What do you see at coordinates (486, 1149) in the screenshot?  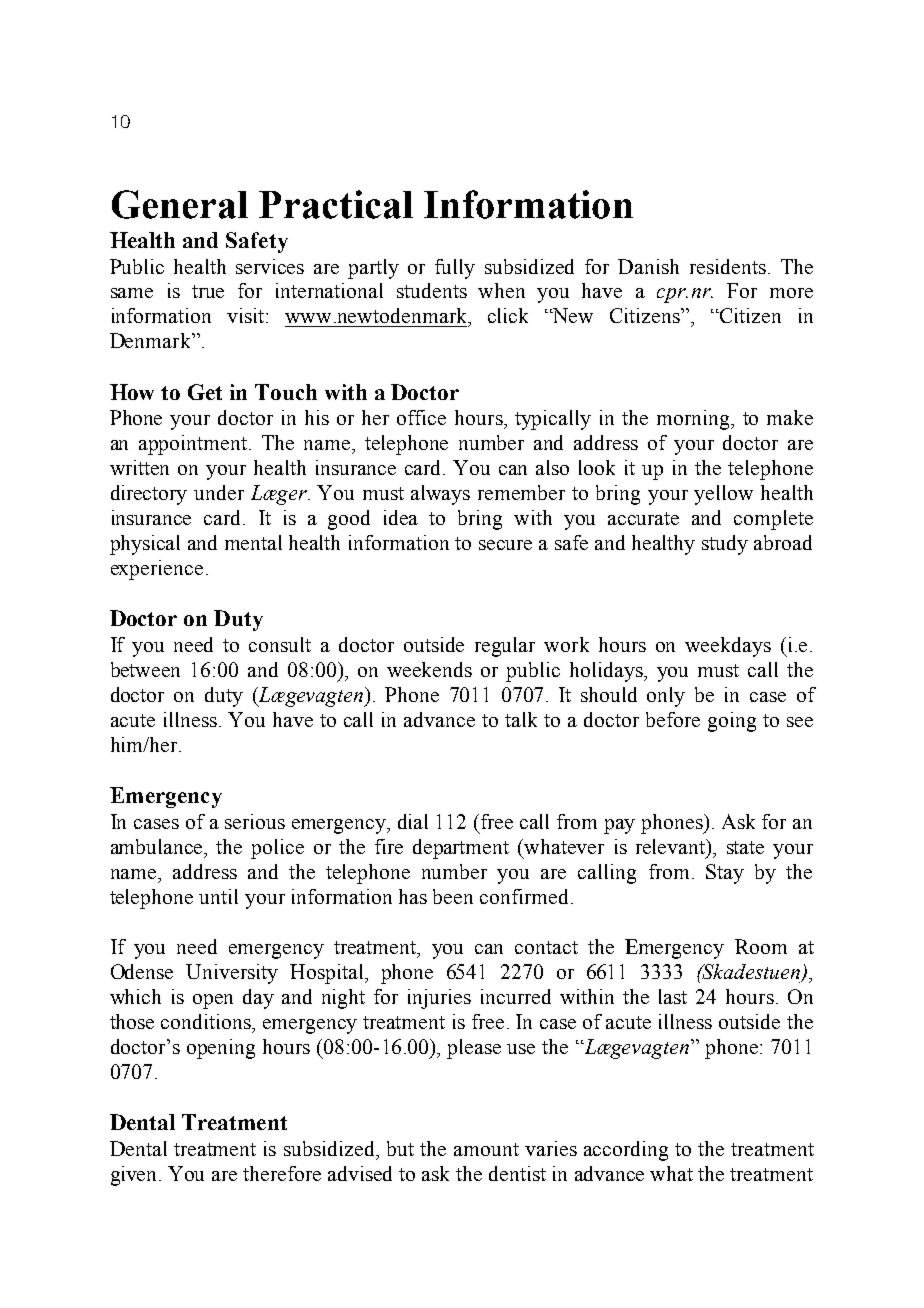 I see `amount` at bounding box center [486, 1149].
